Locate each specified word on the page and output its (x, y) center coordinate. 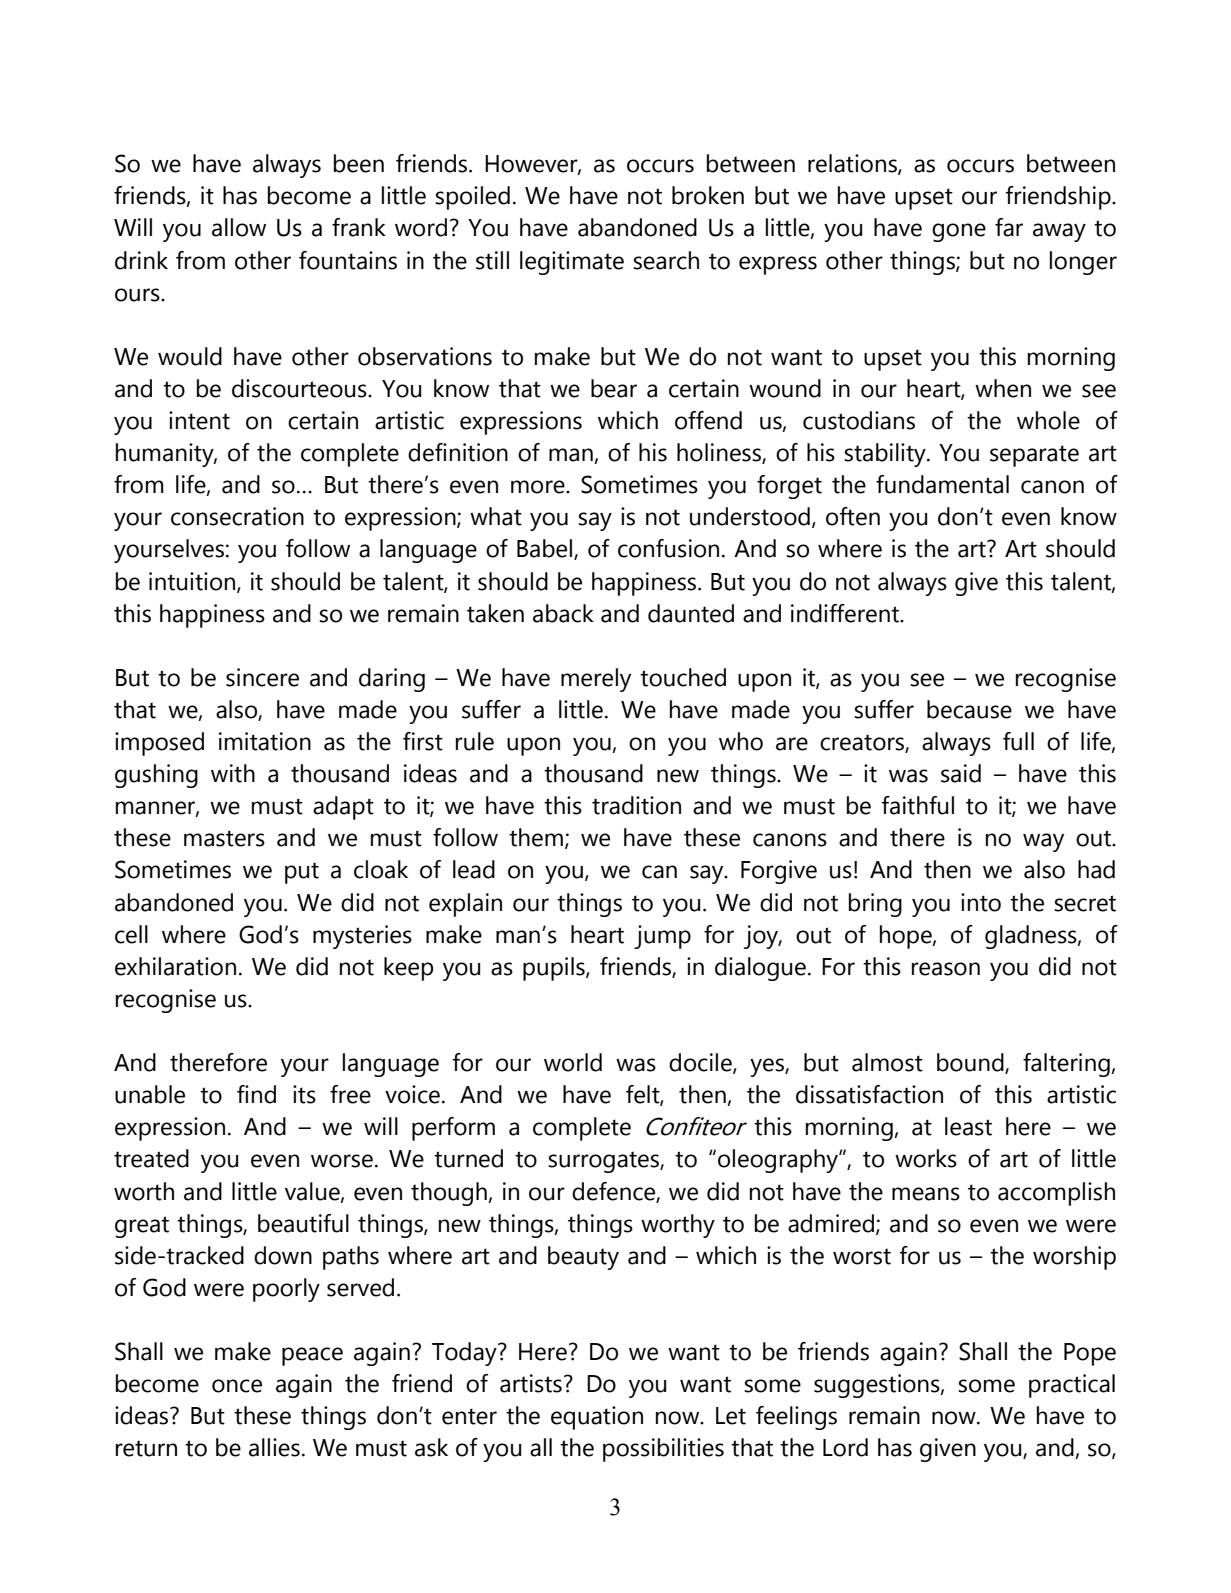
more (539, 487)
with (233, 773)
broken (708, 195)
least (968, 1126)
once (237, 1386)
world (573, 1062)
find (256, 1094)
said (961, 773)
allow (239, 227)
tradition (636, 805)
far (1009, 227)
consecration (237, 516)
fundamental (942, 484)
